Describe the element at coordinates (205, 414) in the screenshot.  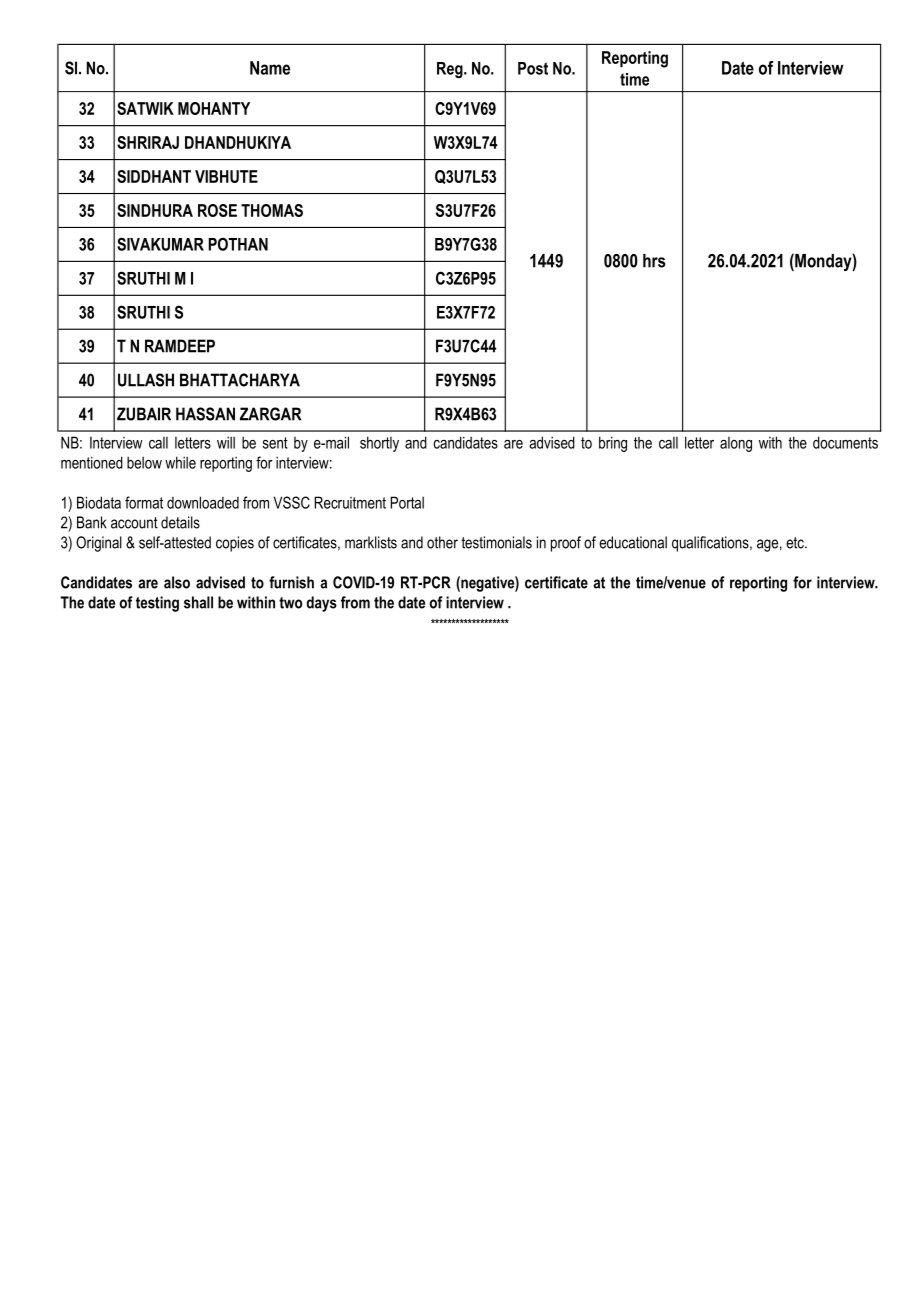
I see `HASSAN` at that location.
